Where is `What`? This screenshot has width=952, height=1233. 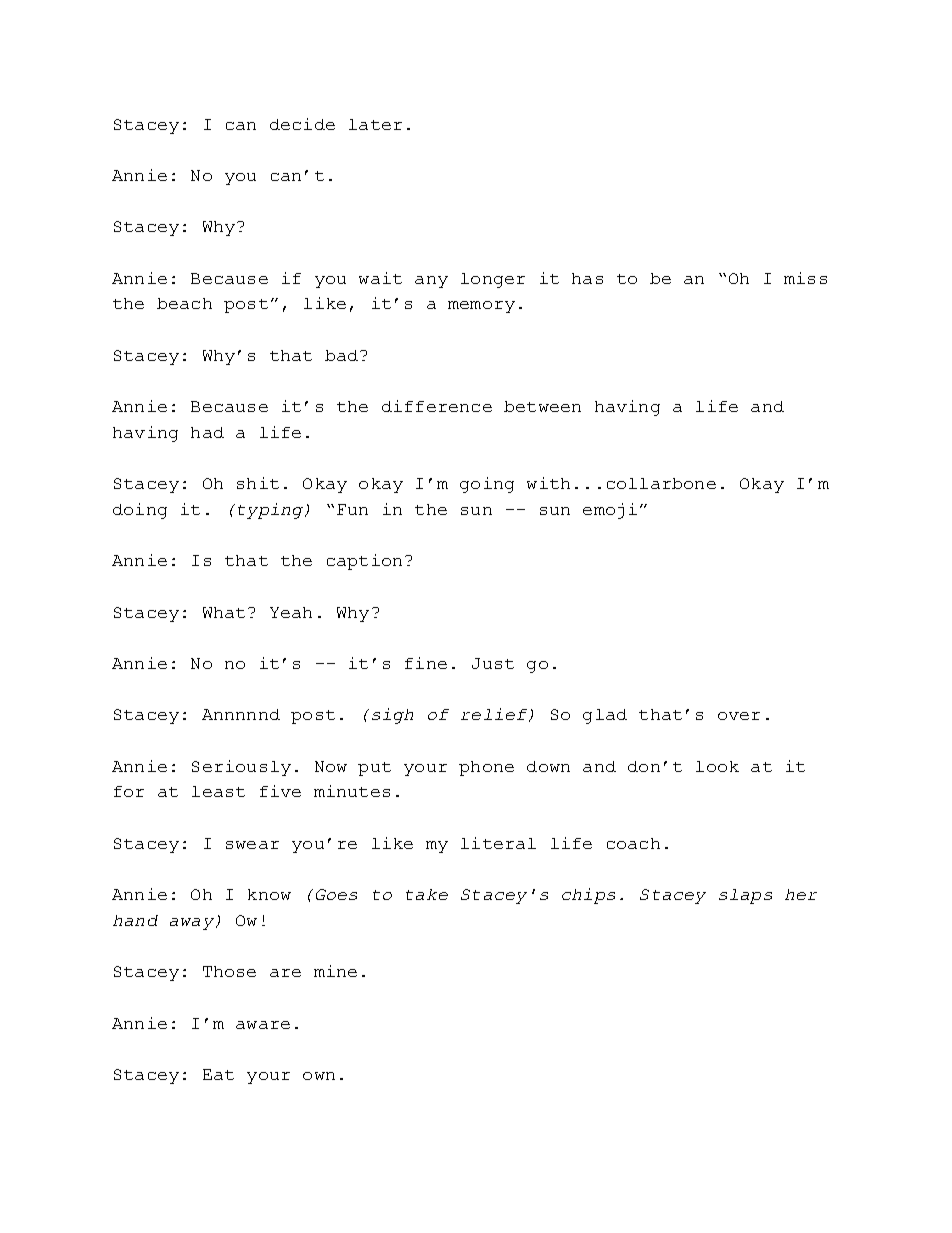 What is located at coordinates (224, 612).
